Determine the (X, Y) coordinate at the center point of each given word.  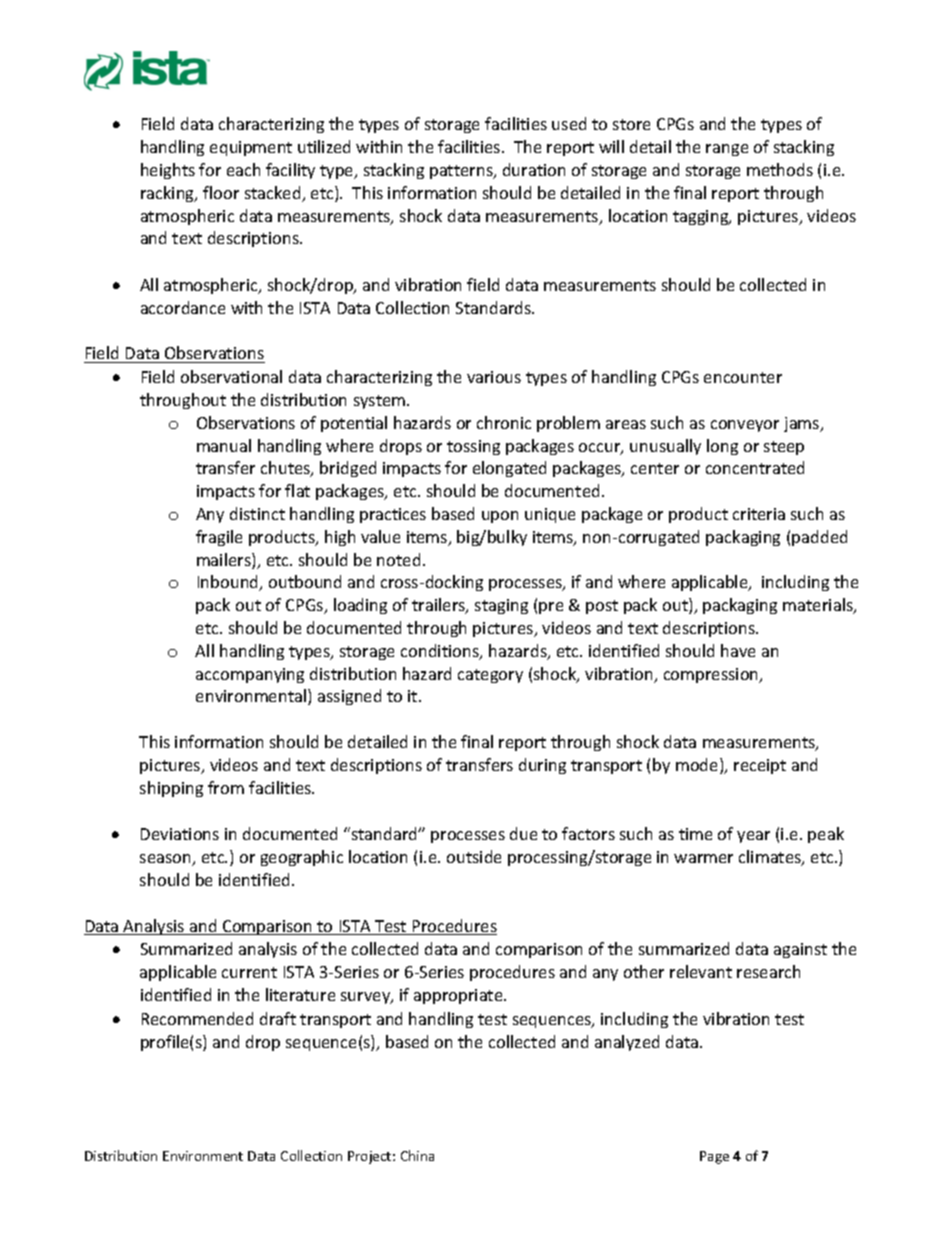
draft (278, 1018)
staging (501, 606)
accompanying (250, 675)
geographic (302, 858)
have (738, 650)
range (727, 150)
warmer (703, 858)
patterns (462, 172)
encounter (743, 377)
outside (474, 856)
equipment (251, 148)
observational (231, 376)
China (417, 1155)
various (494, 377)
